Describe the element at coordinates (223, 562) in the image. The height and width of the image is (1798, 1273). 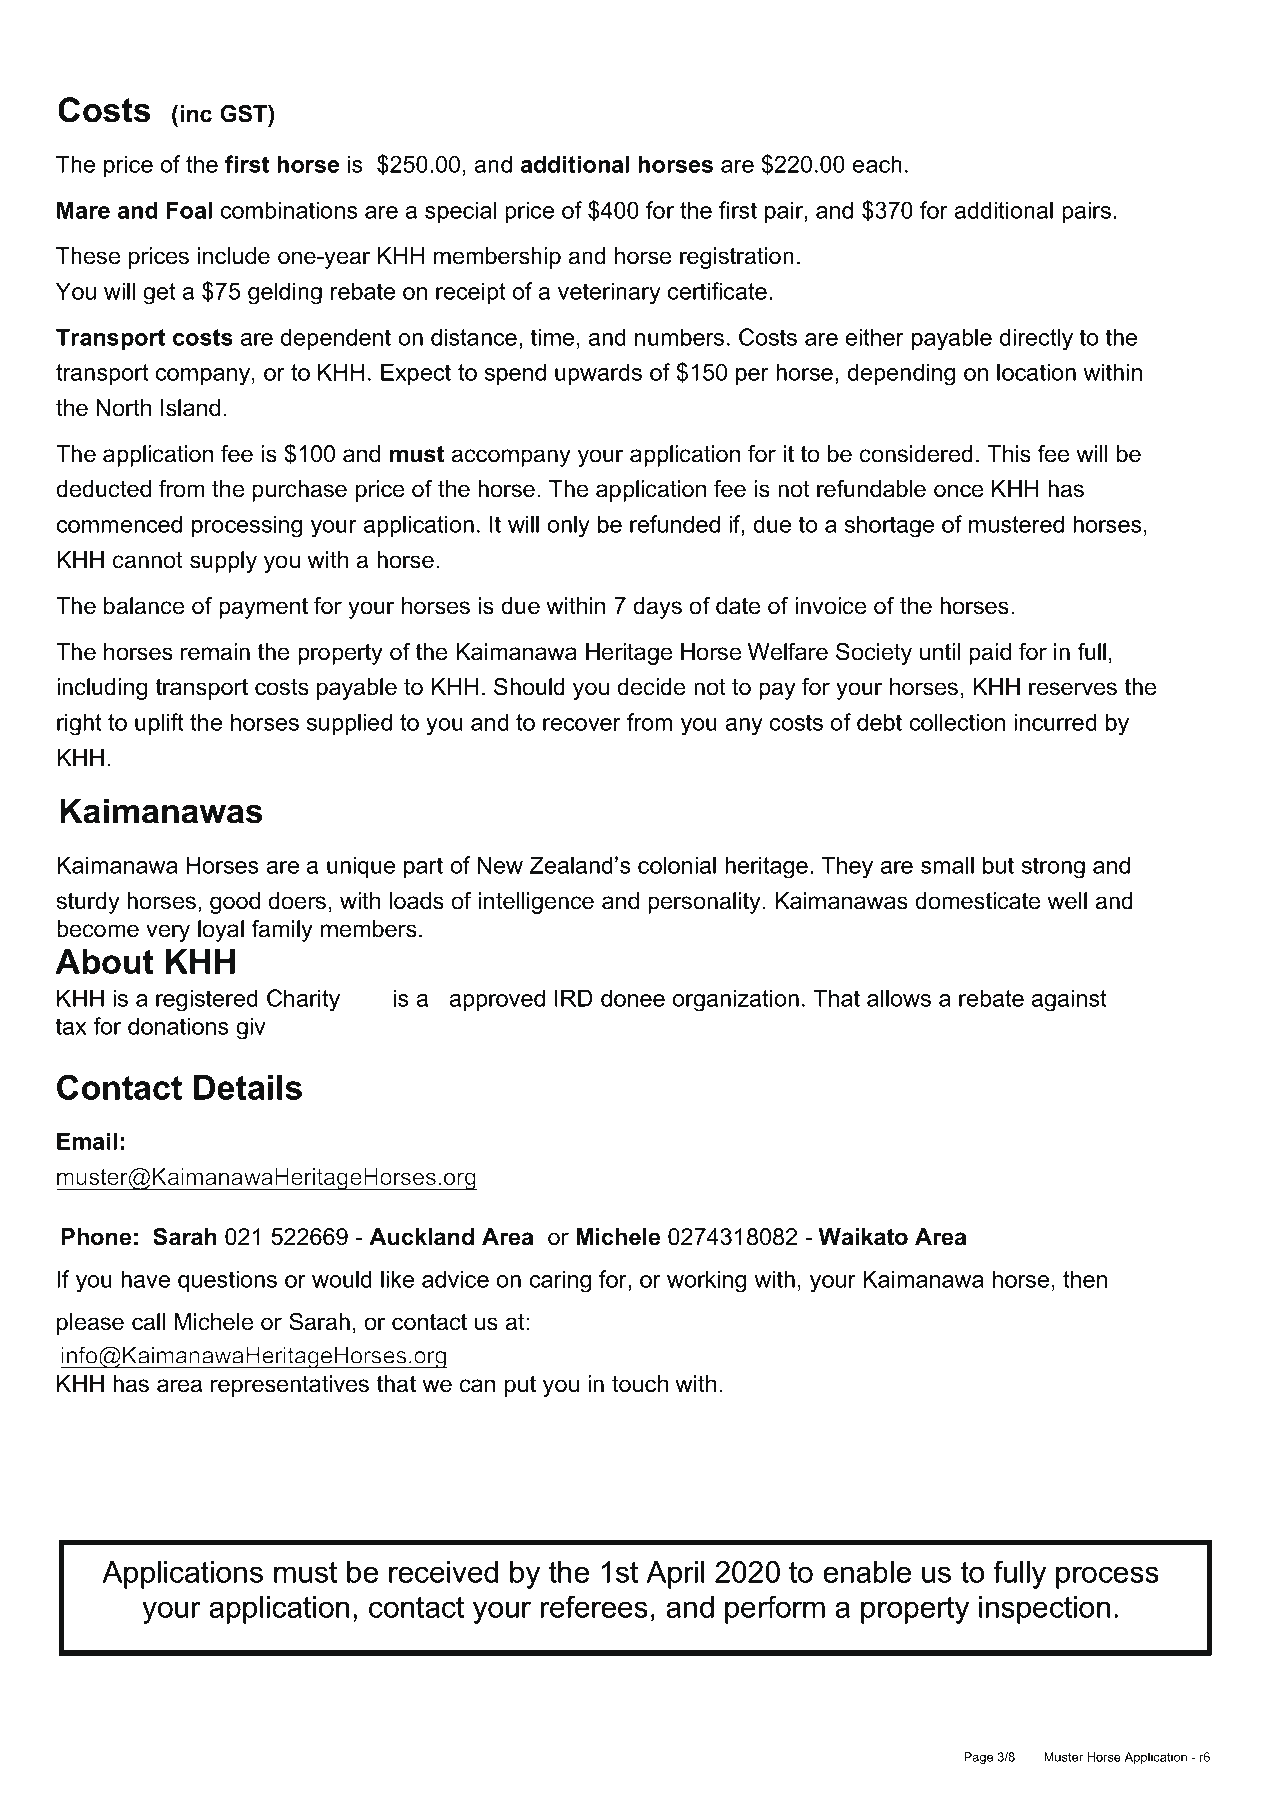
I see `supply` at that location.
